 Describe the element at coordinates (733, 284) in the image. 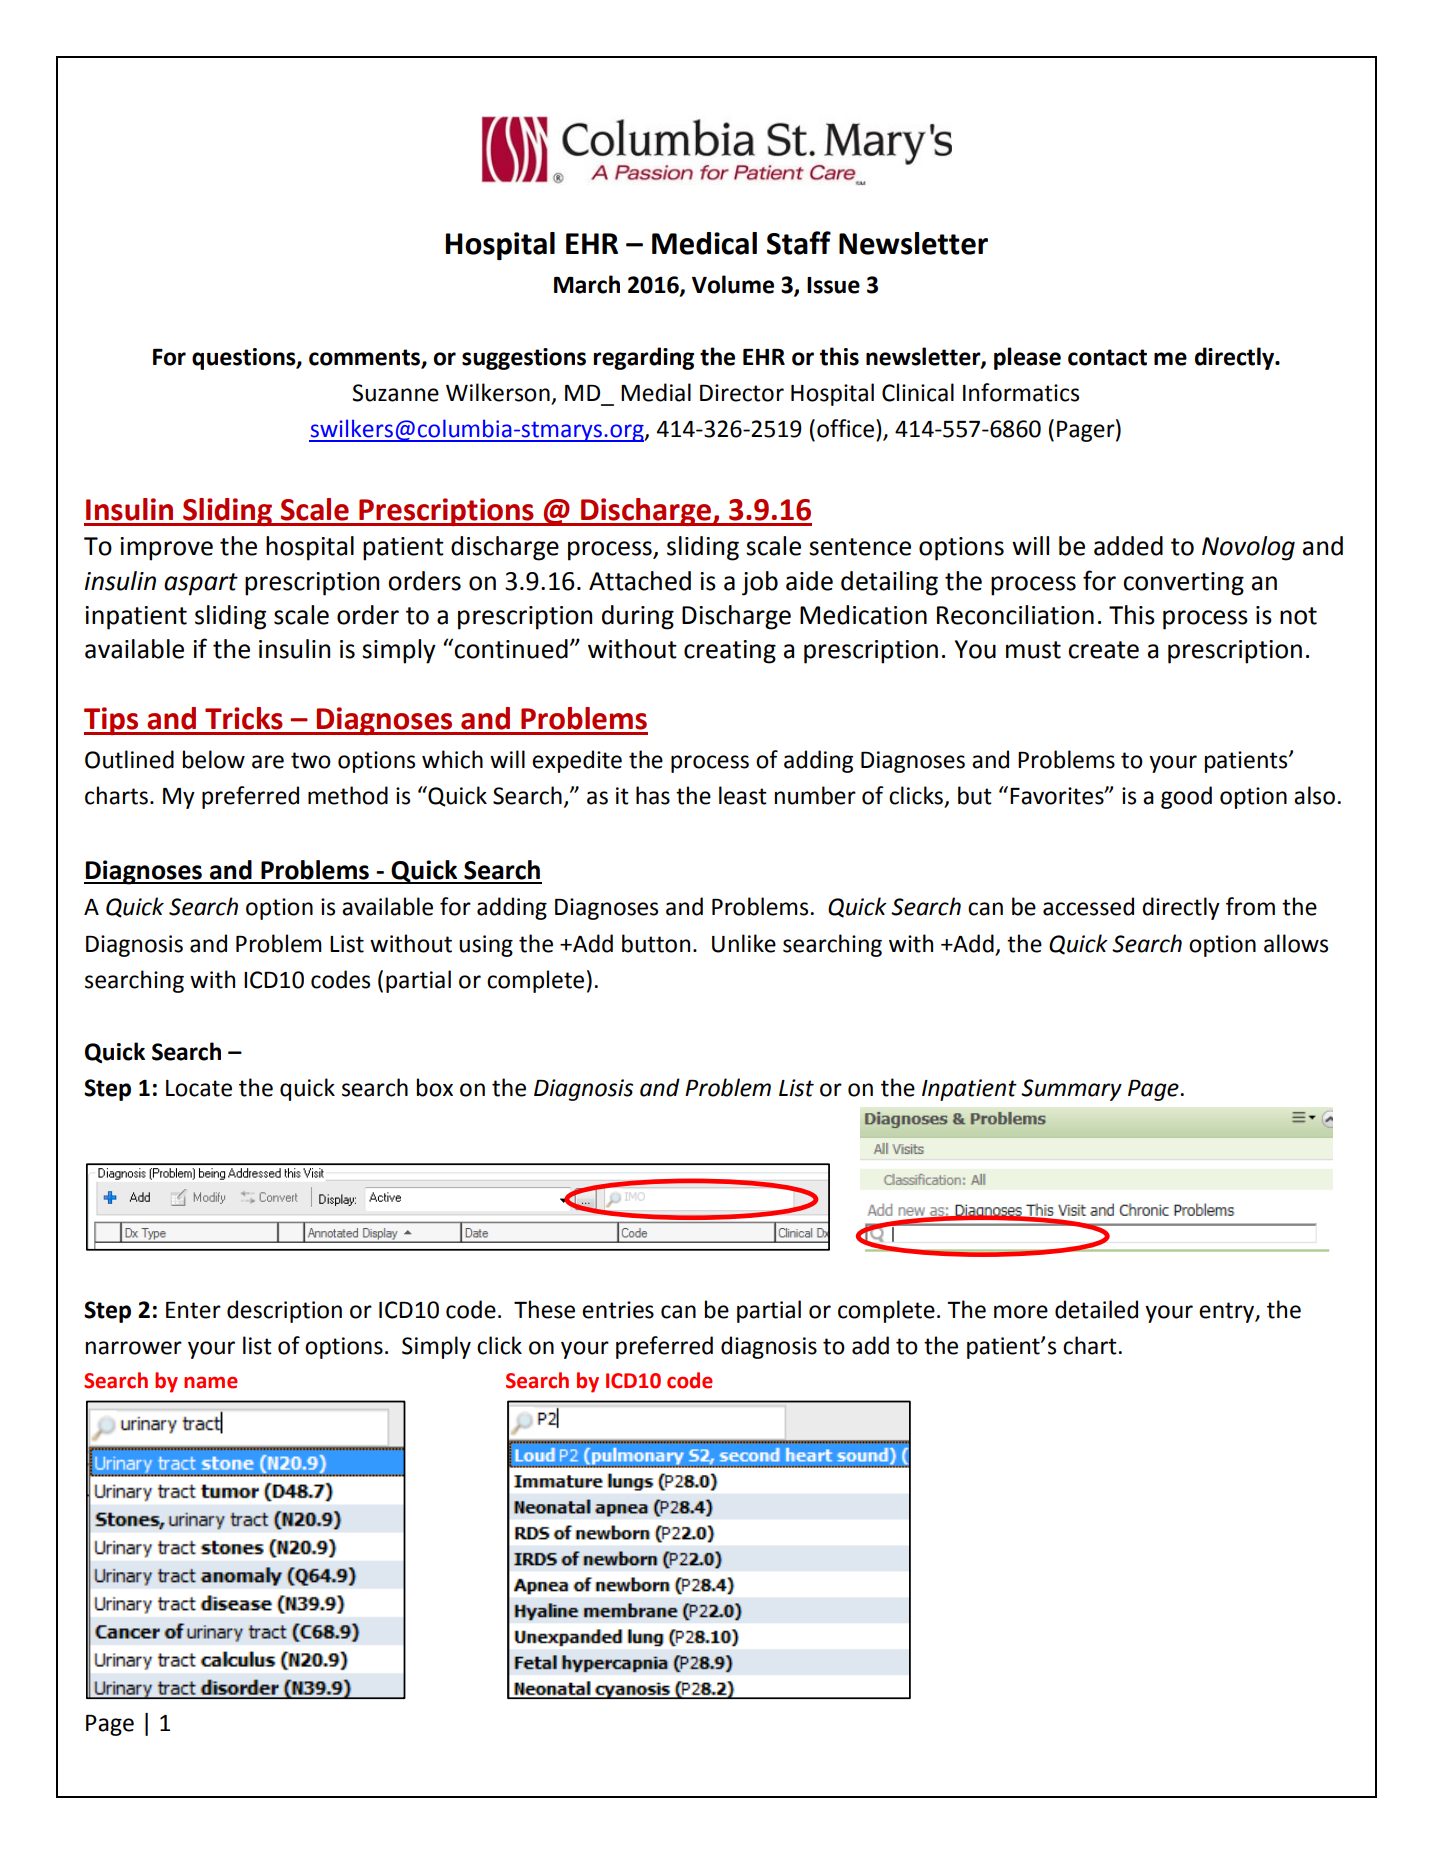

I see `Volume` at that location.
